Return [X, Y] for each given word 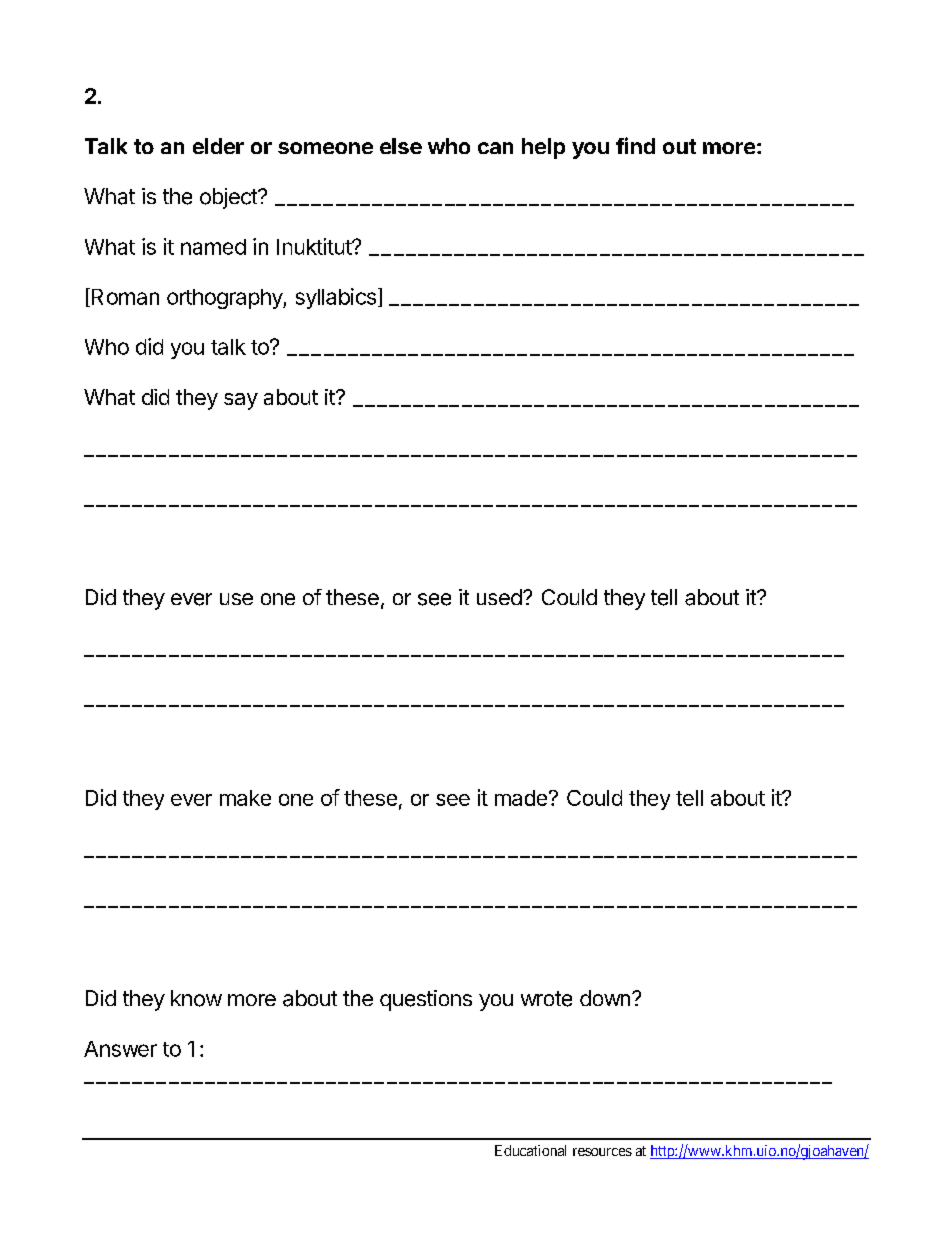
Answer [120, 1049]
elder [218, 146]
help [543, 148]
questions [426, 1000]
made [521, 798]
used [499, 597]
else [401, 146]
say [241, 401]
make [245, 798]
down [605, 998]
